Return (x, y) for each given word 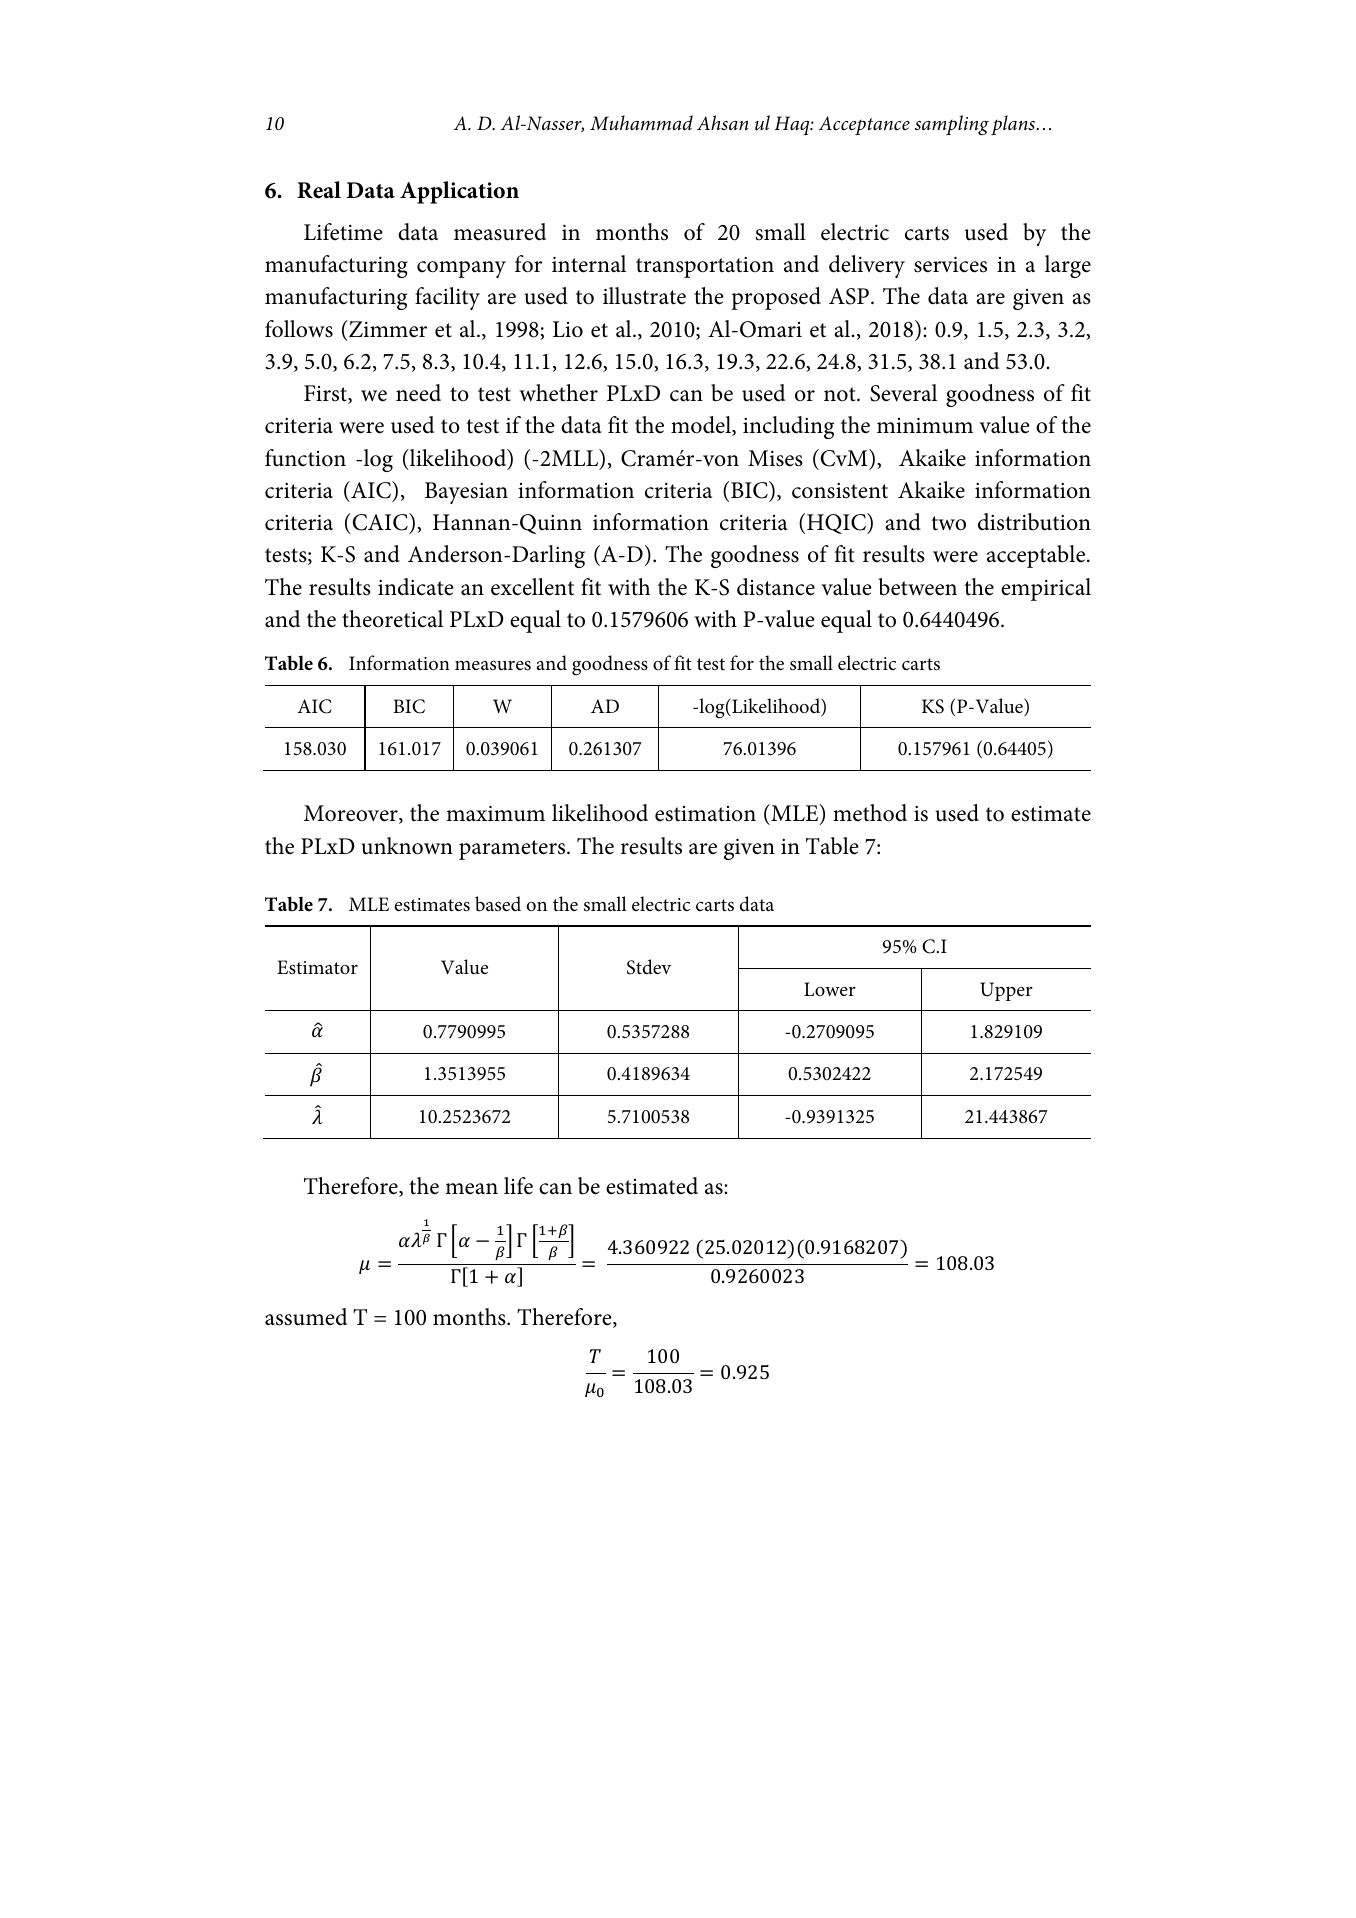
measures (493, 666)
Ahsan (722, 122)
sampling (952, 125)
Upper (1006, 991)
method (870, 813)
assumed (306, 1317)
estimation (705, 814)
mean (471, 1189)
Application (459, 192)
